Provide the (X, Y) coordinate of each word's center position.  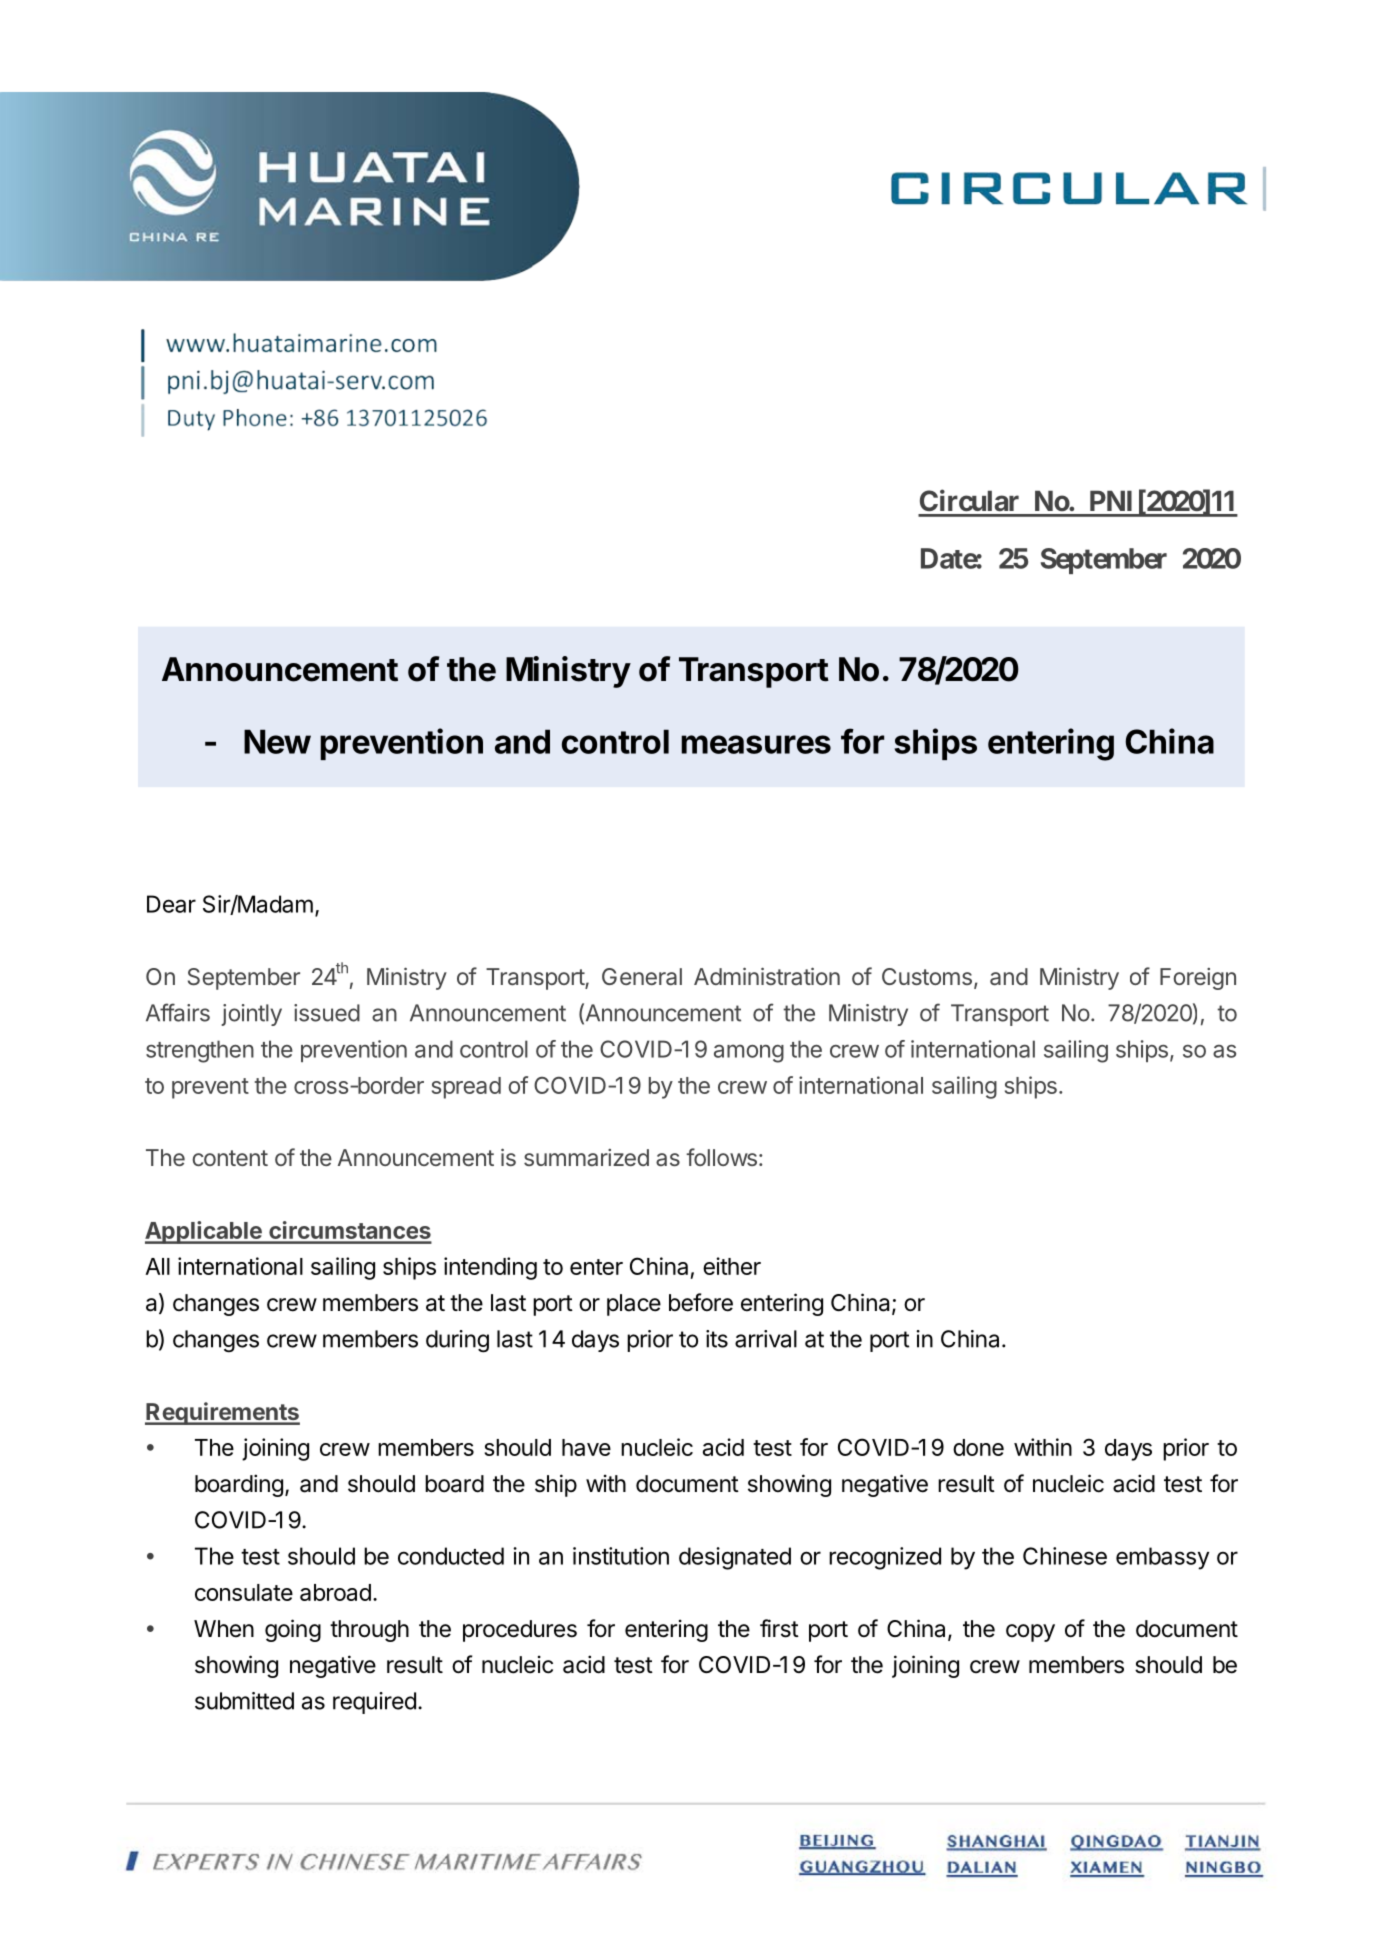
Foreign (1198, 979)
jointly (251, 1015)
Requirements (222, 1413)
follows (721, 1157)
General (642, 977)
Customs (927, 976)
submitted (244, 1701)
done (978, 1447)
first (779, 1628)
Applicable (204, 1232)
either (732, 1266)
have (586, 1447)
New (277, 741)
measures (756, 744)
